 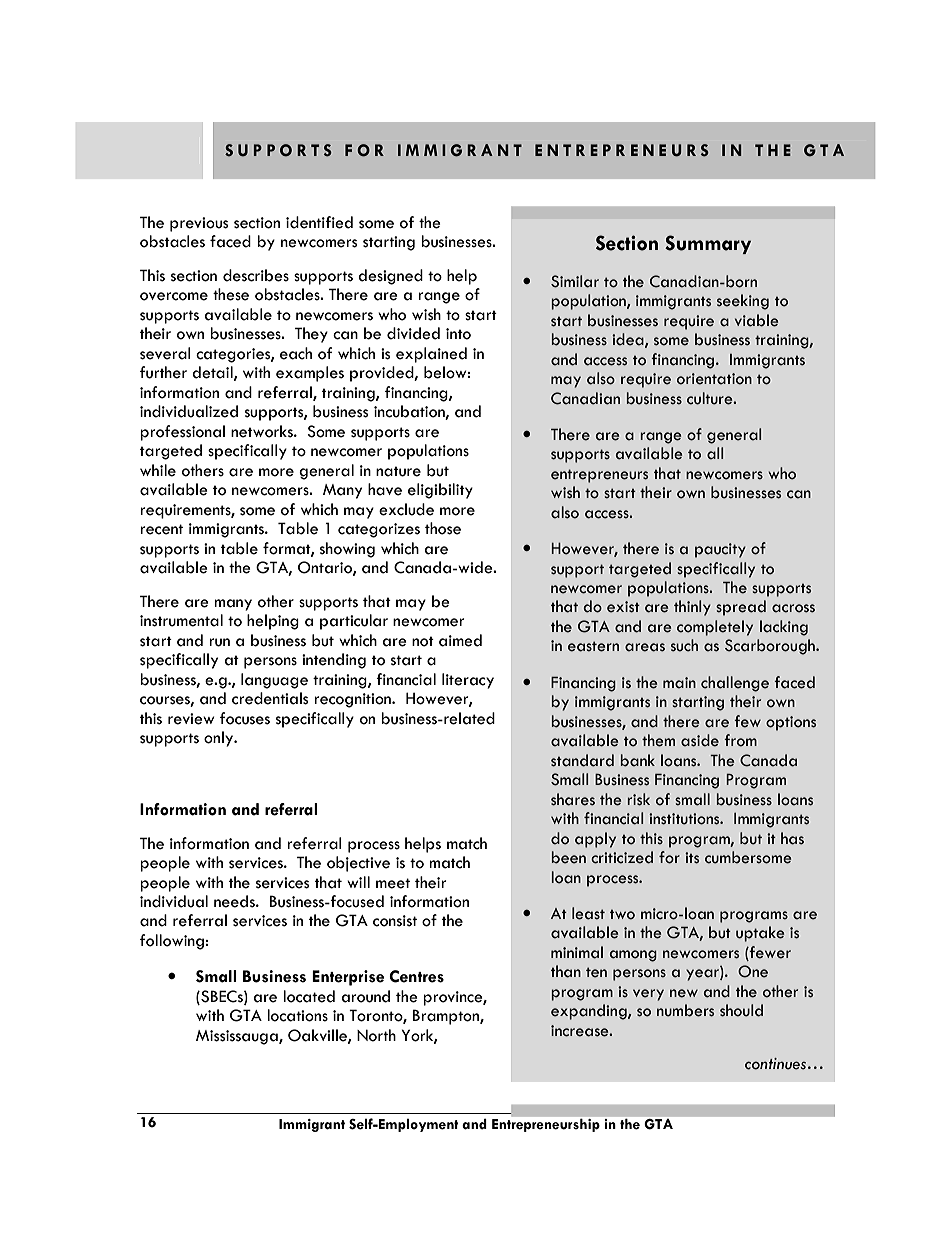 I want to click on Mississauga, so click(x=238, y=1037).
